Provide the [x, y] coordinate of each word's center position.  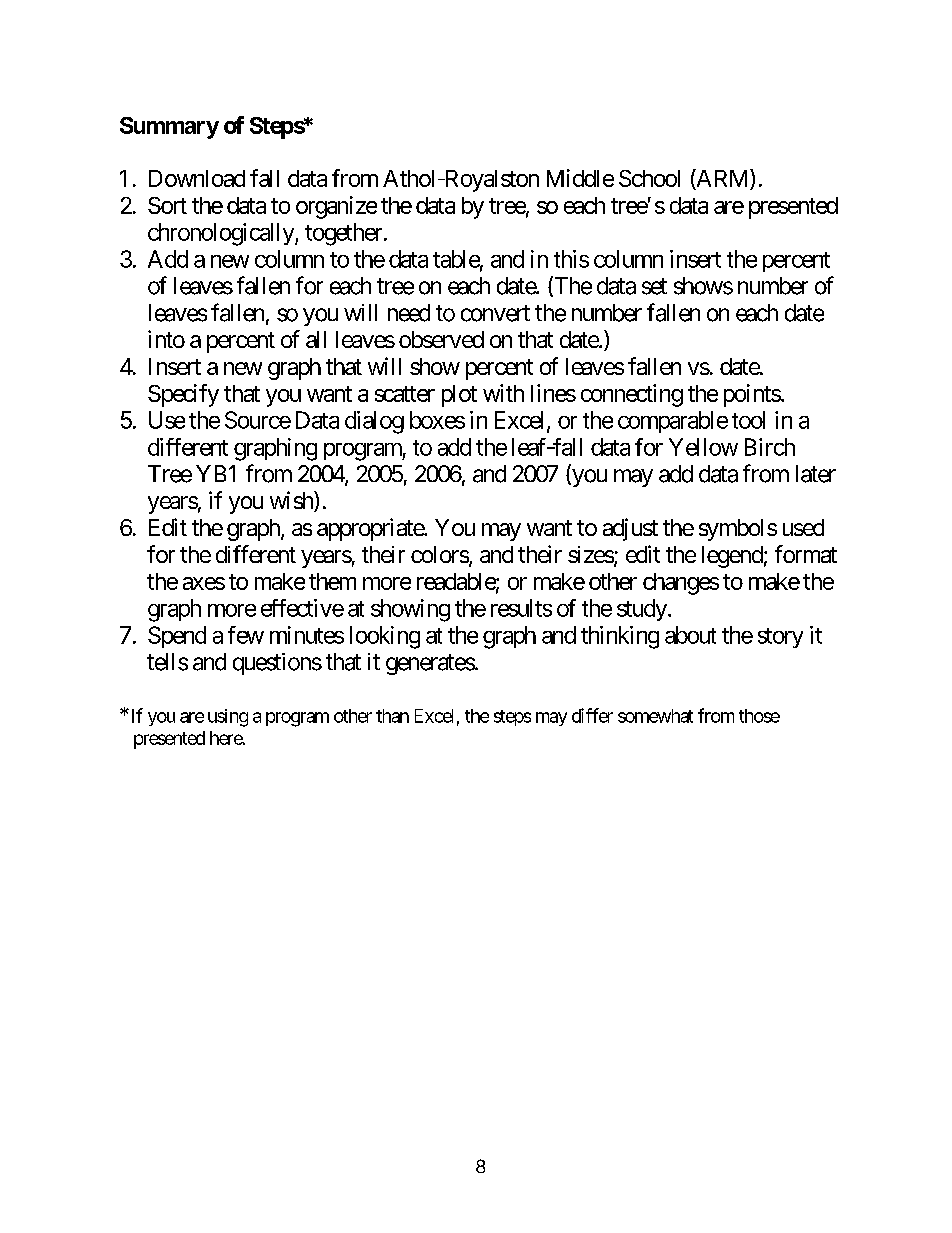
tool [748, 420]
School [649, 178]
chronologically [222, 234]
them [332, 581]
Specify [183, 395]
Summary [169, 128]
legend [732, 557]
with [503, 393]
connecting [632, 395]
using [228, 718]
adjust [630, 529]
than [392, 716]
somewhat [655, 716]
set [654, 286]
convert [495, 313]
